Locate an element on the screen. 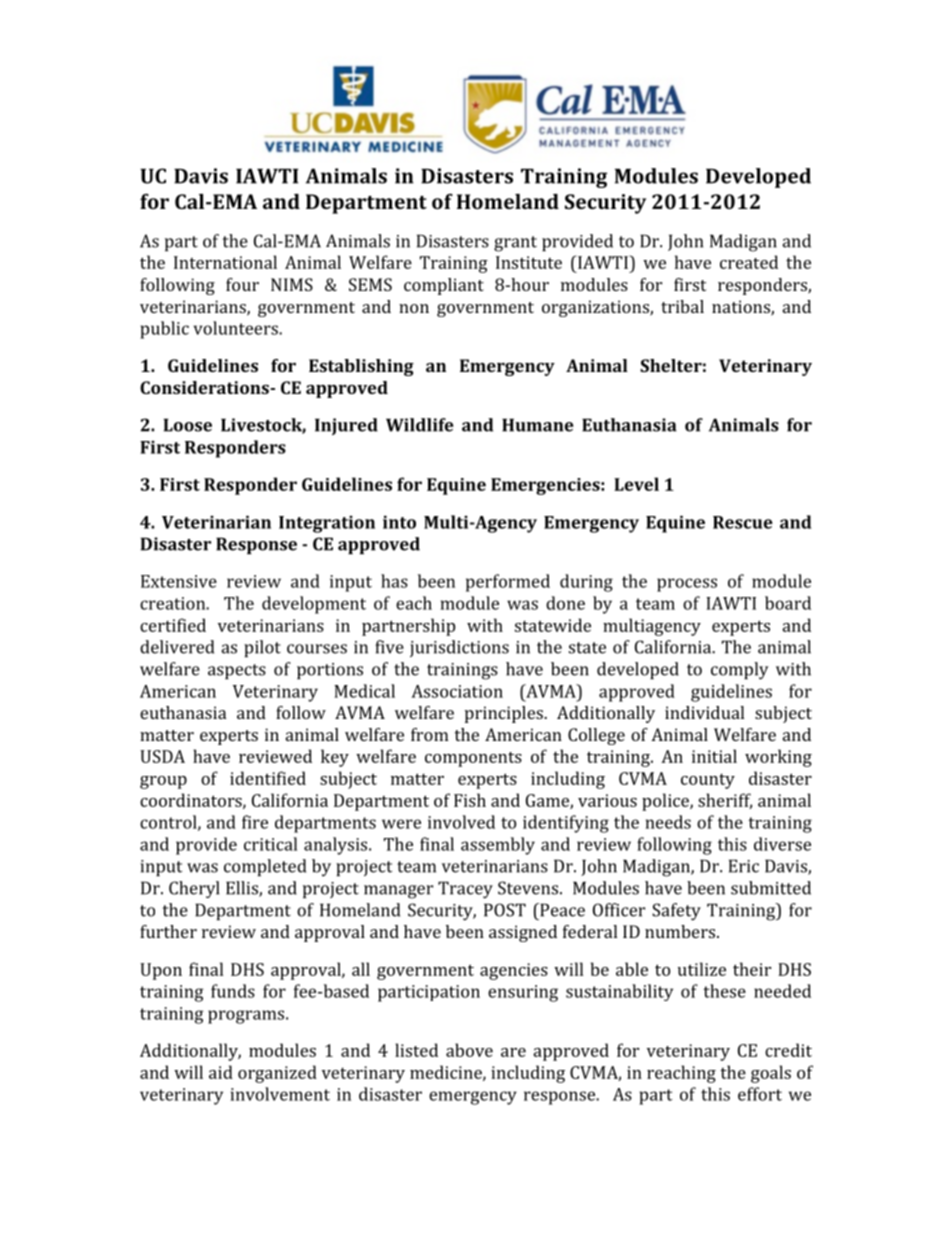  comply is located at coordinates (740, 671).
